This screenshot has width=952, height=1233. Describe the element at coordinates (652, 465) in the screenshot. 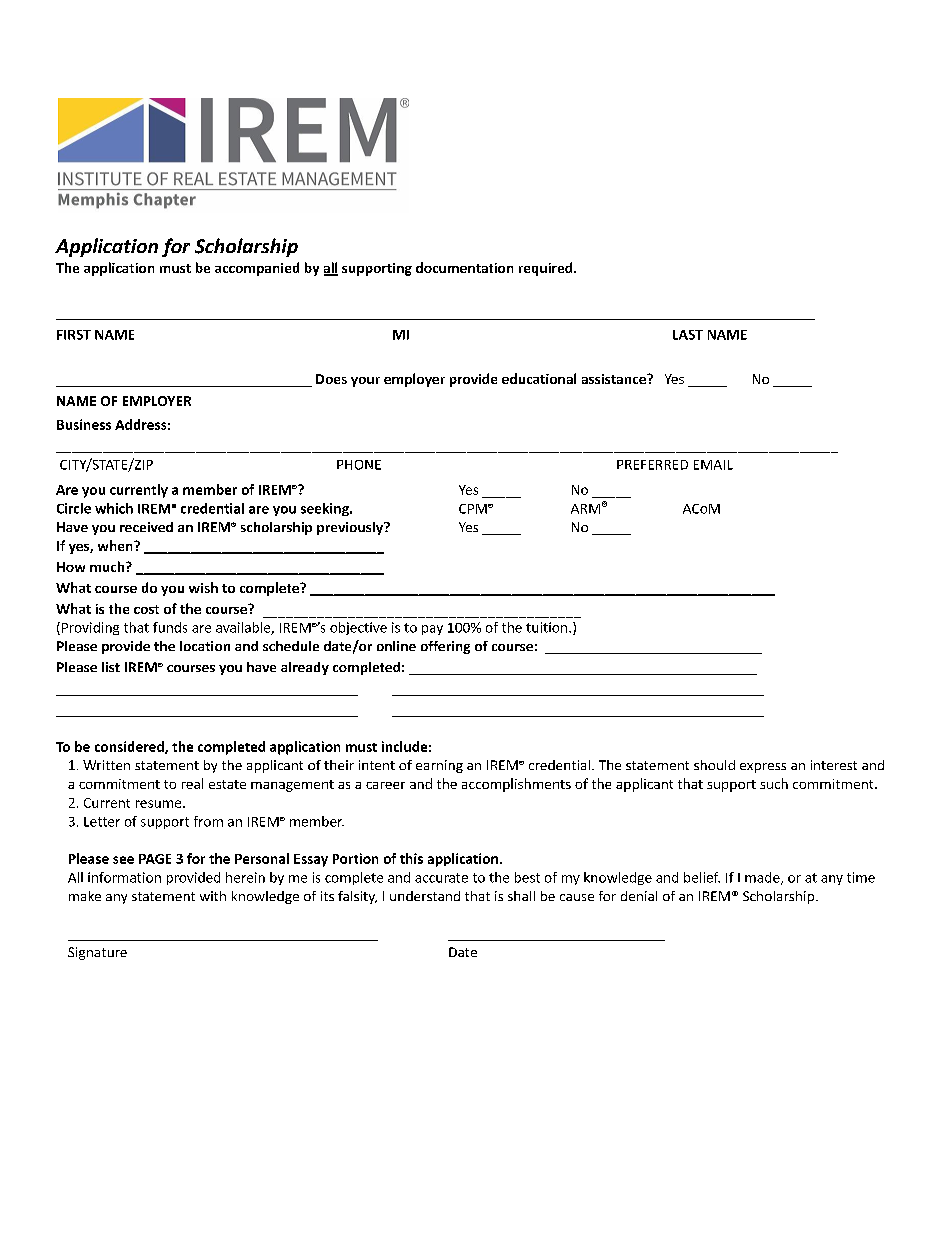

I see `PREFERRED` at that location.
